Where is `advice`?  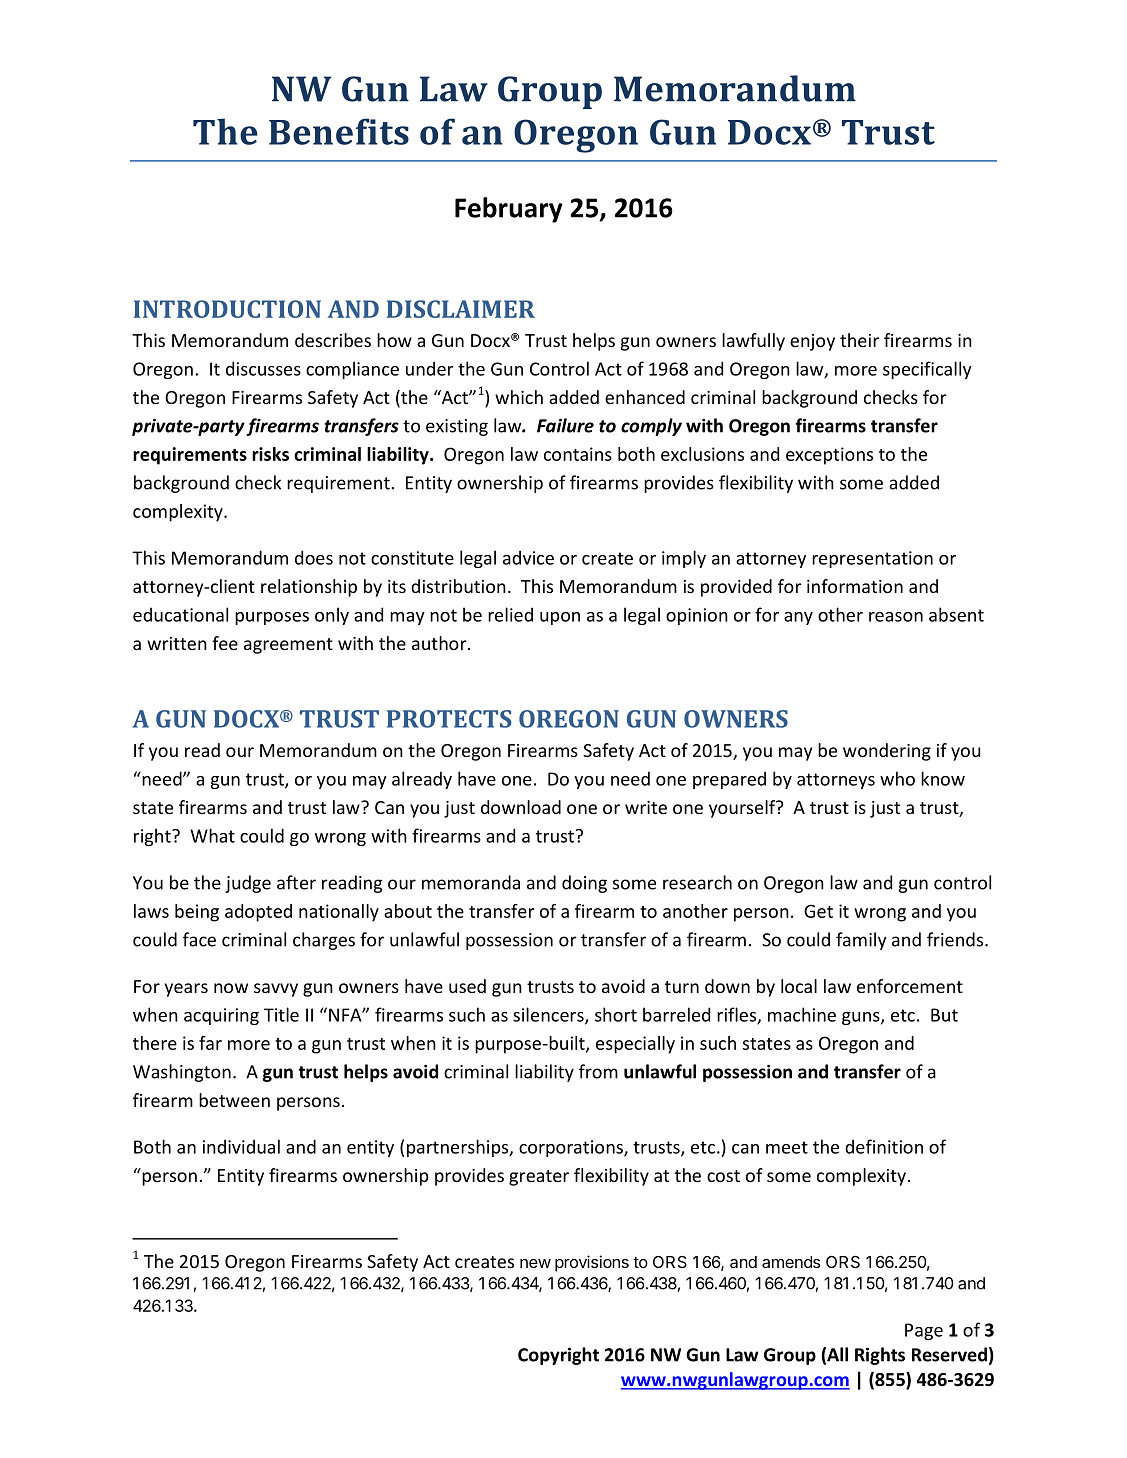
advice is located at coordinates (528, 557).
